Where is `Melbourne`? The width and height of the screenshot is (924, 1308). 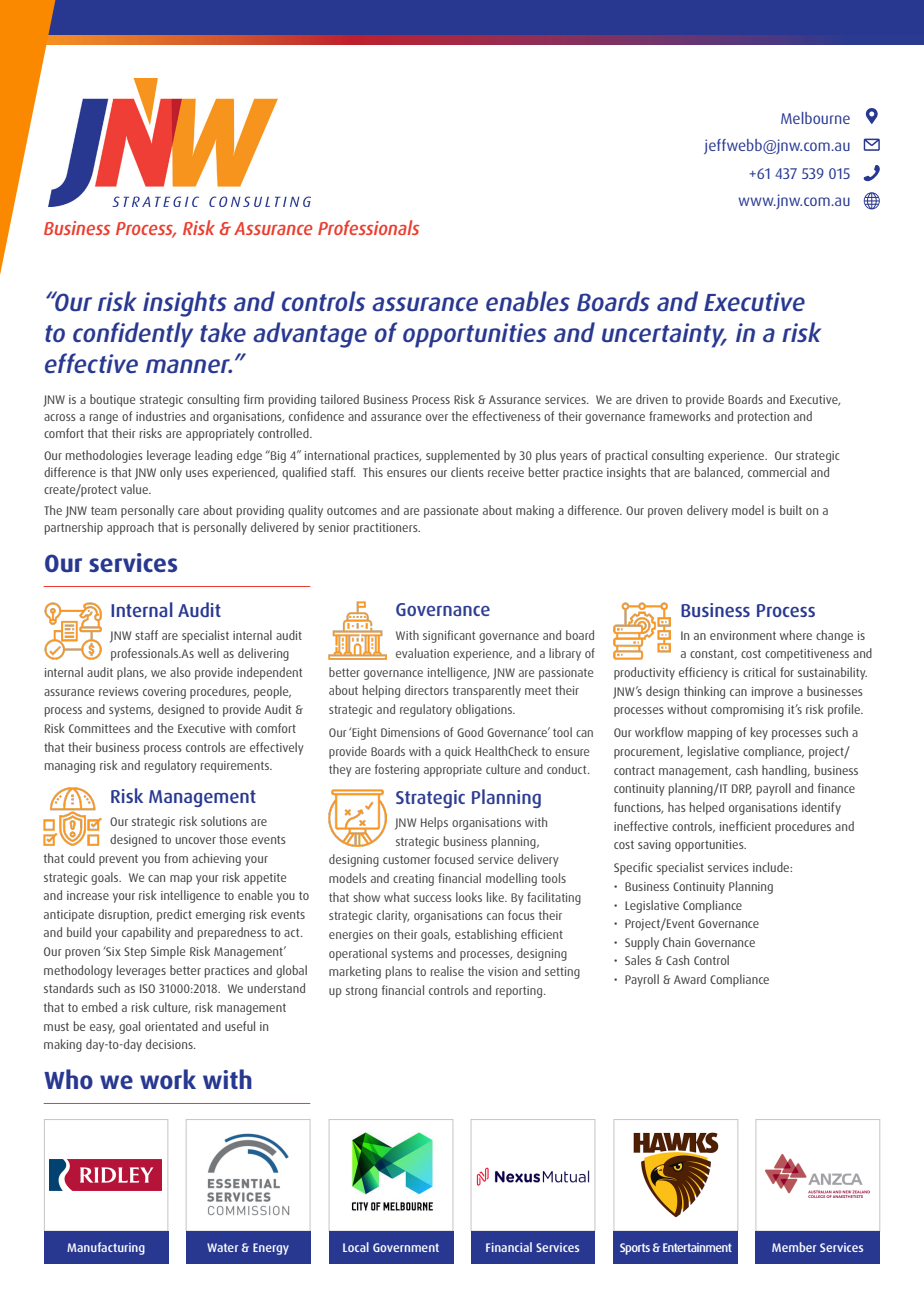
Melbourne is located at coordinates (815, 118).
